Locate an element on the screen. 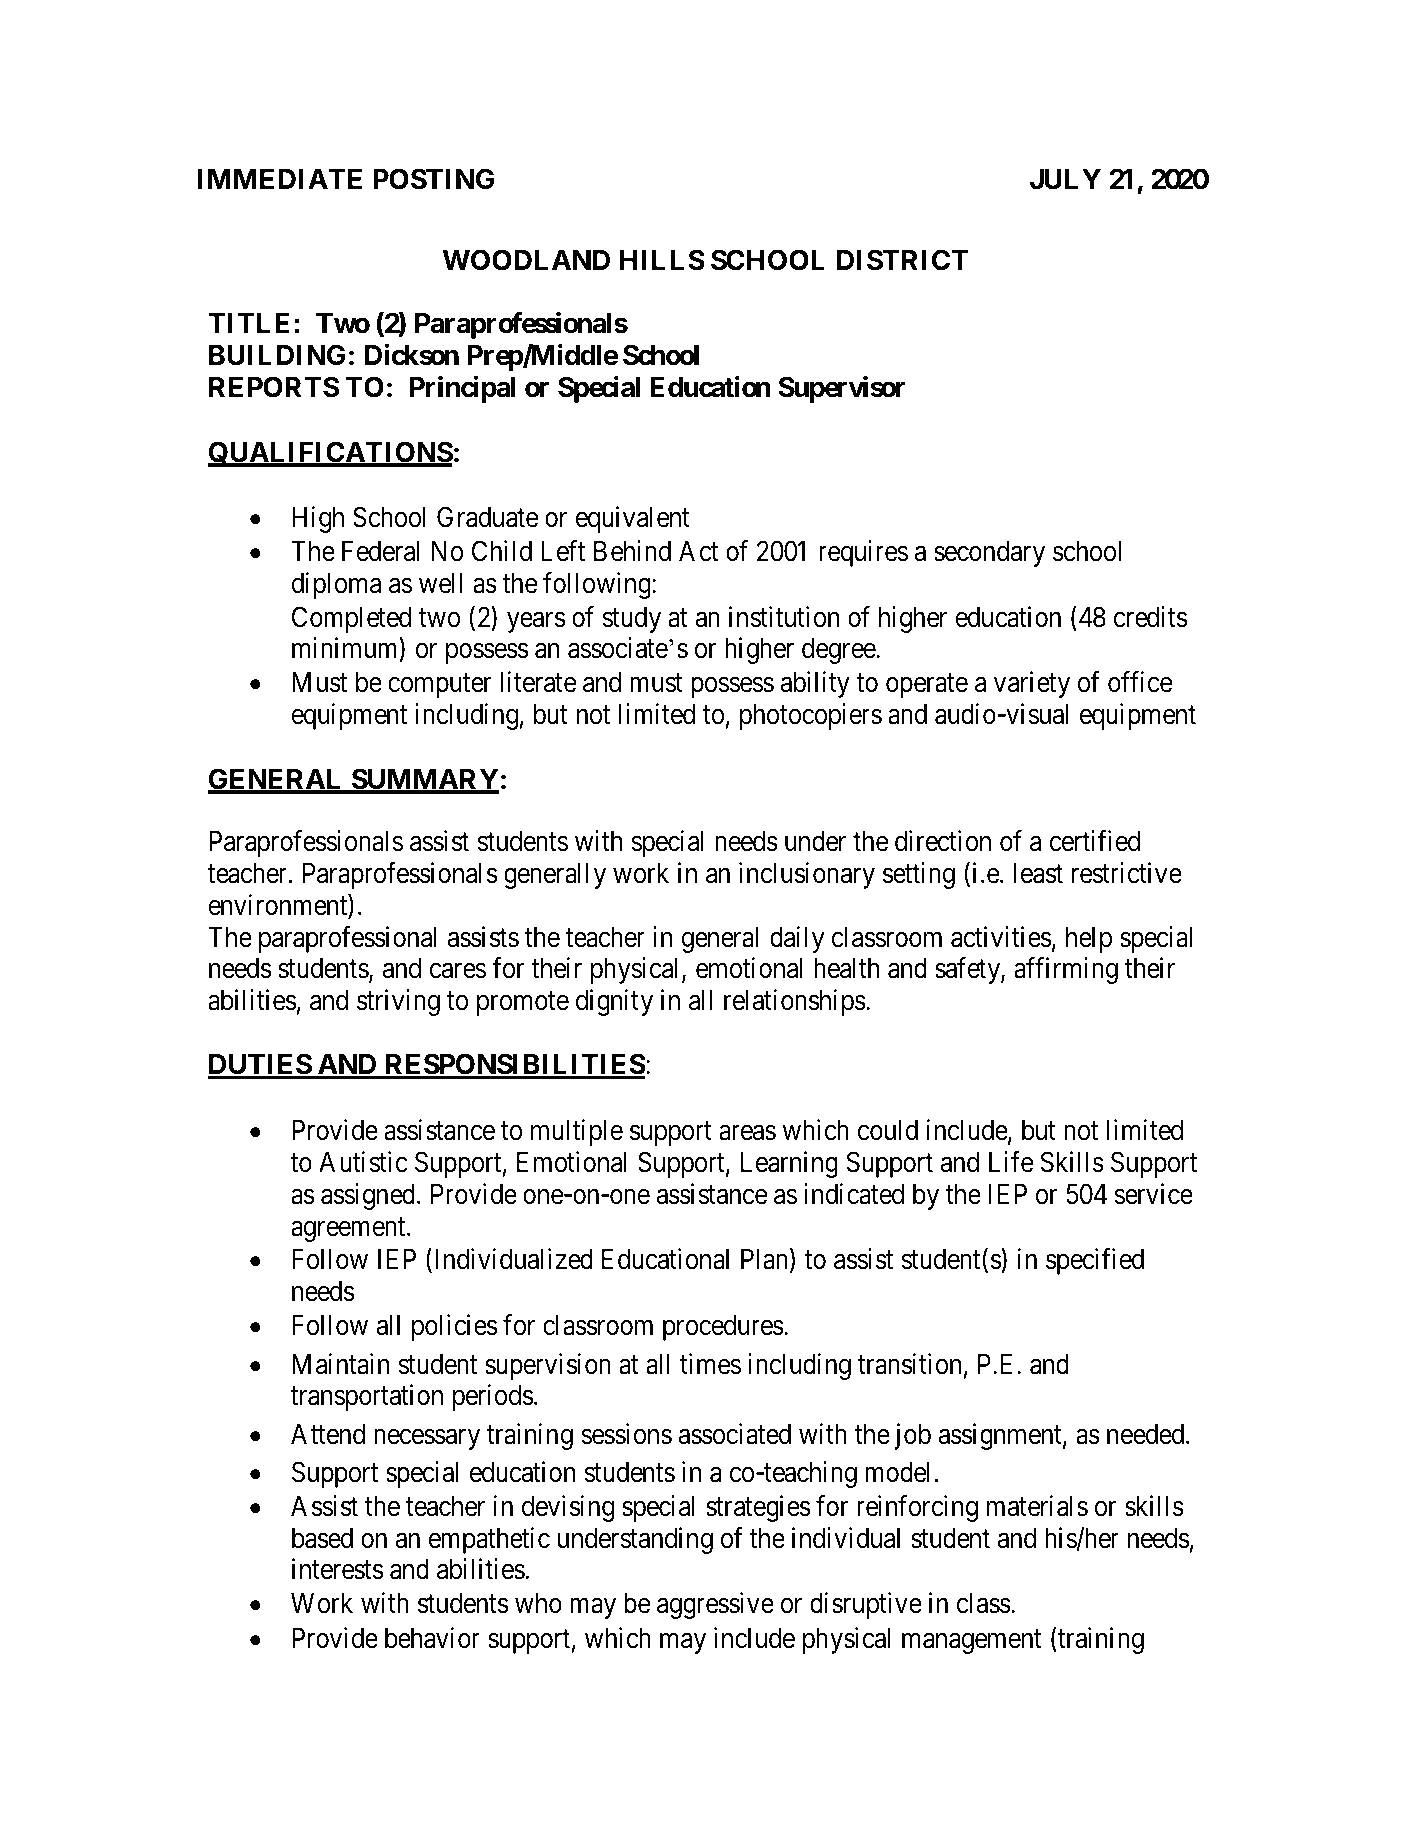 The height and width of the screenshot is (1826, 1411). least is located at coordinates (1038, 873).
